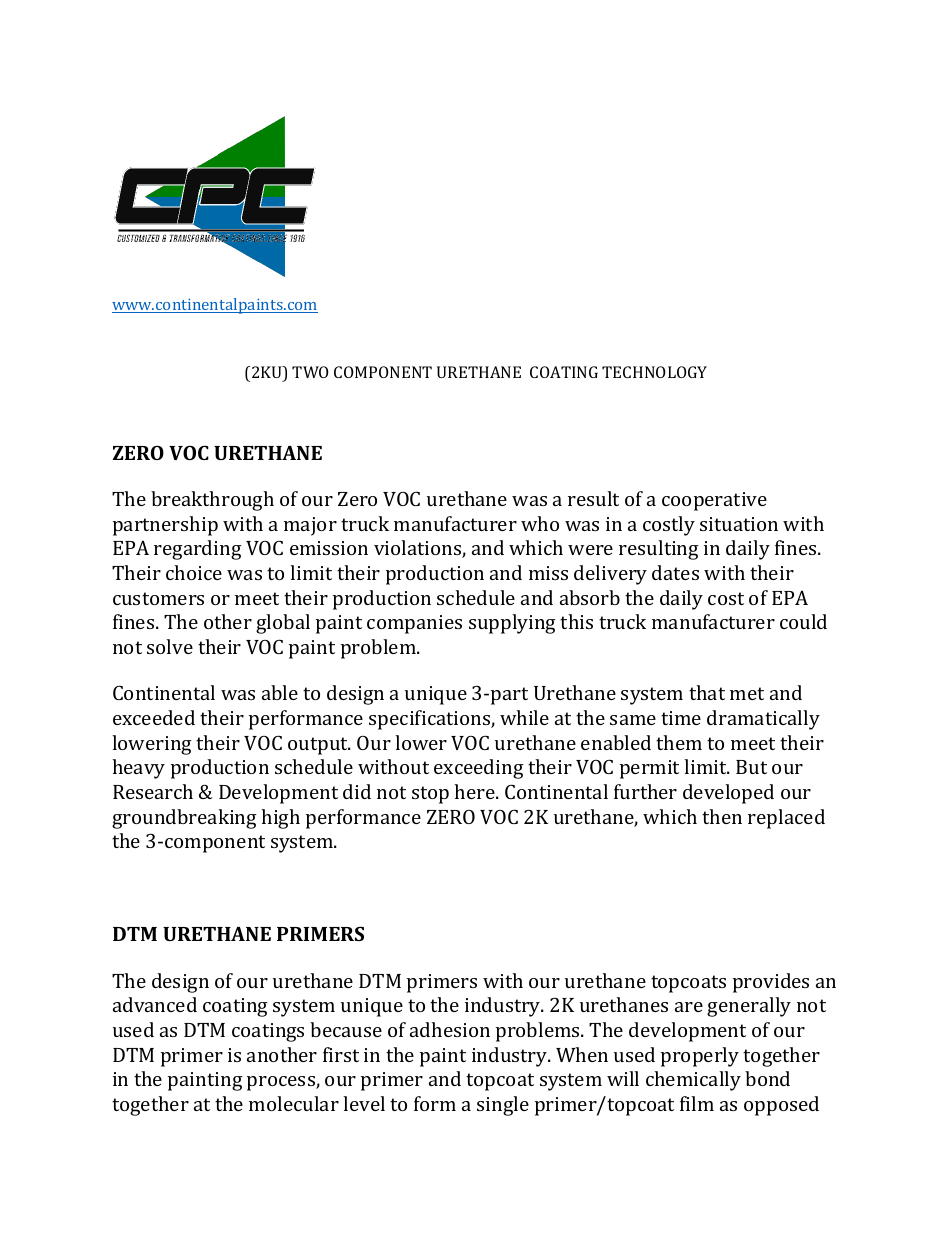  Describe the element at coordinates (714, 501) in the screenshot. I see `cooperative` at that location.
